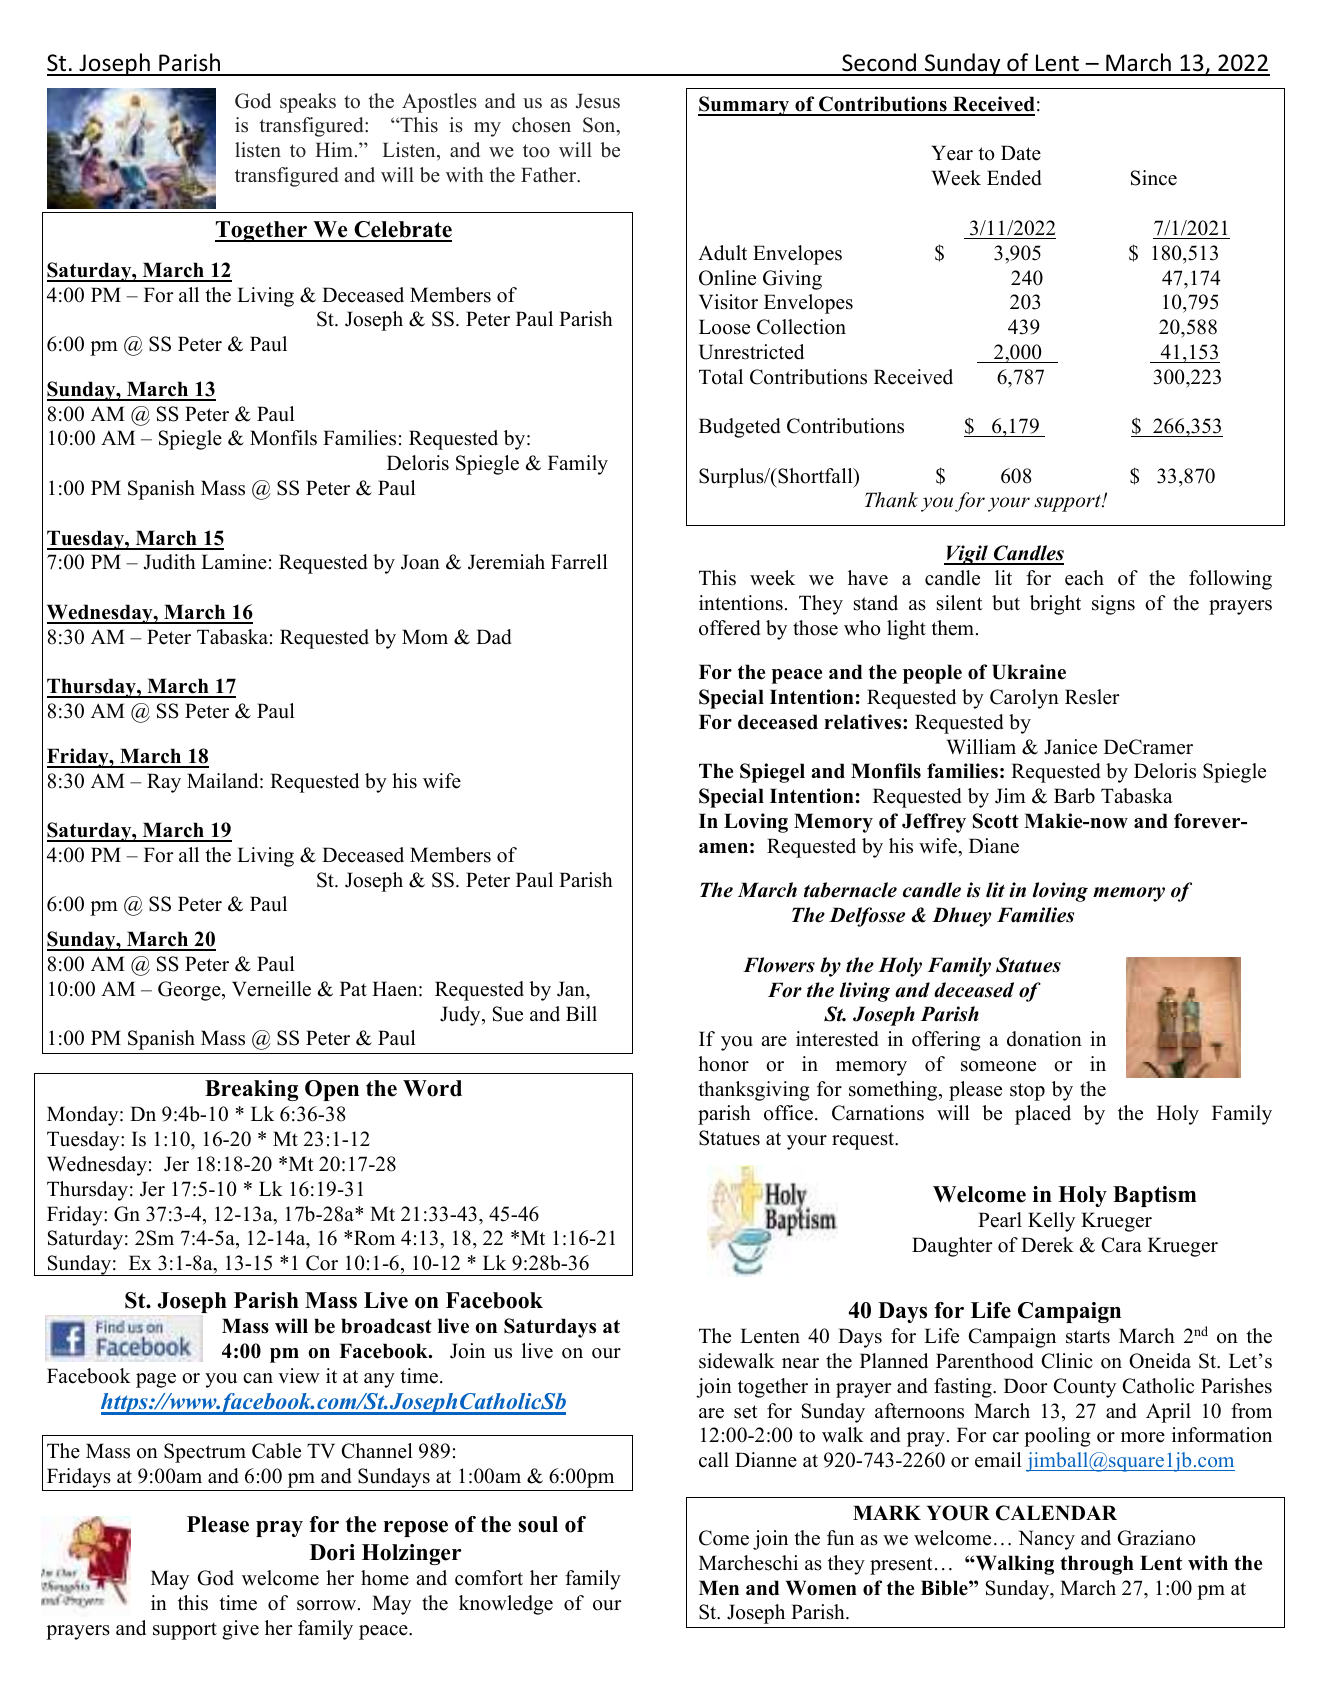 The image size is (1319, 1707). Describe the element at coordinates (353, 988) in the image. I see `Pat` at that location.
